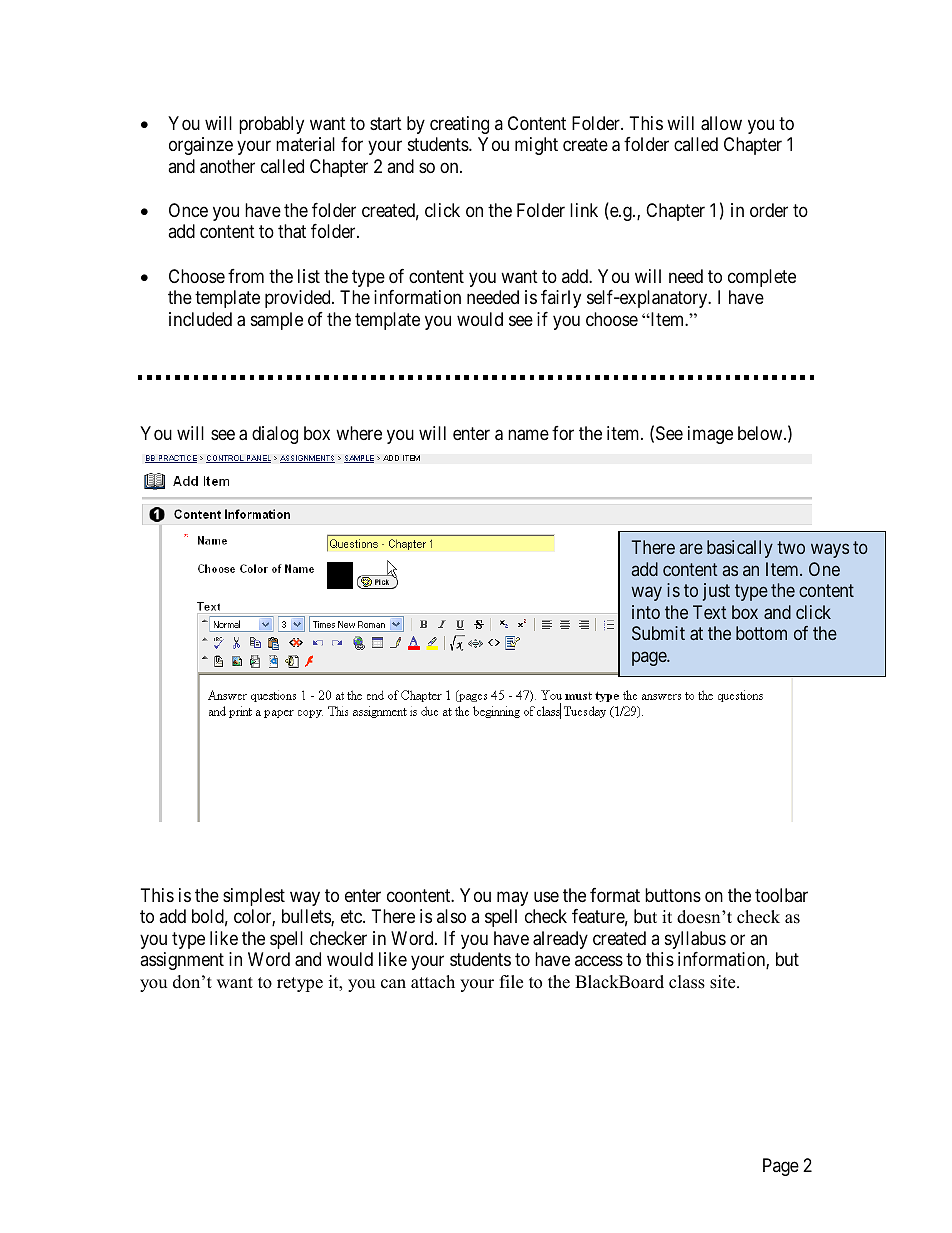 This screenshot has width=952, height=1233. Describe the element at coordinates (277, 321) in the screenshot. I see `sample` at that location.
